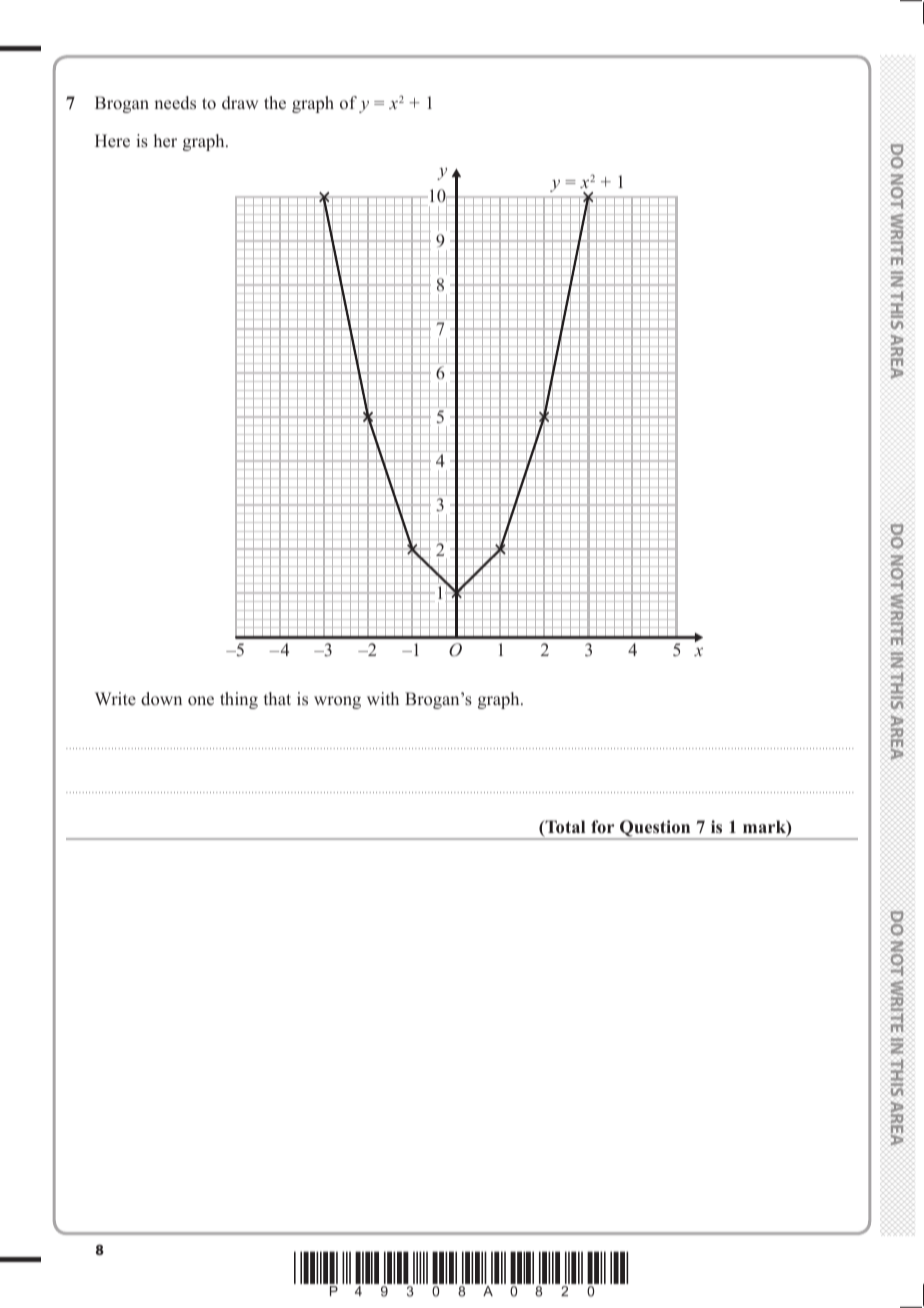  What do you see at coordinates (655, 830) in the screenshot?
I see `Question` at bounding box center [655, 830].
